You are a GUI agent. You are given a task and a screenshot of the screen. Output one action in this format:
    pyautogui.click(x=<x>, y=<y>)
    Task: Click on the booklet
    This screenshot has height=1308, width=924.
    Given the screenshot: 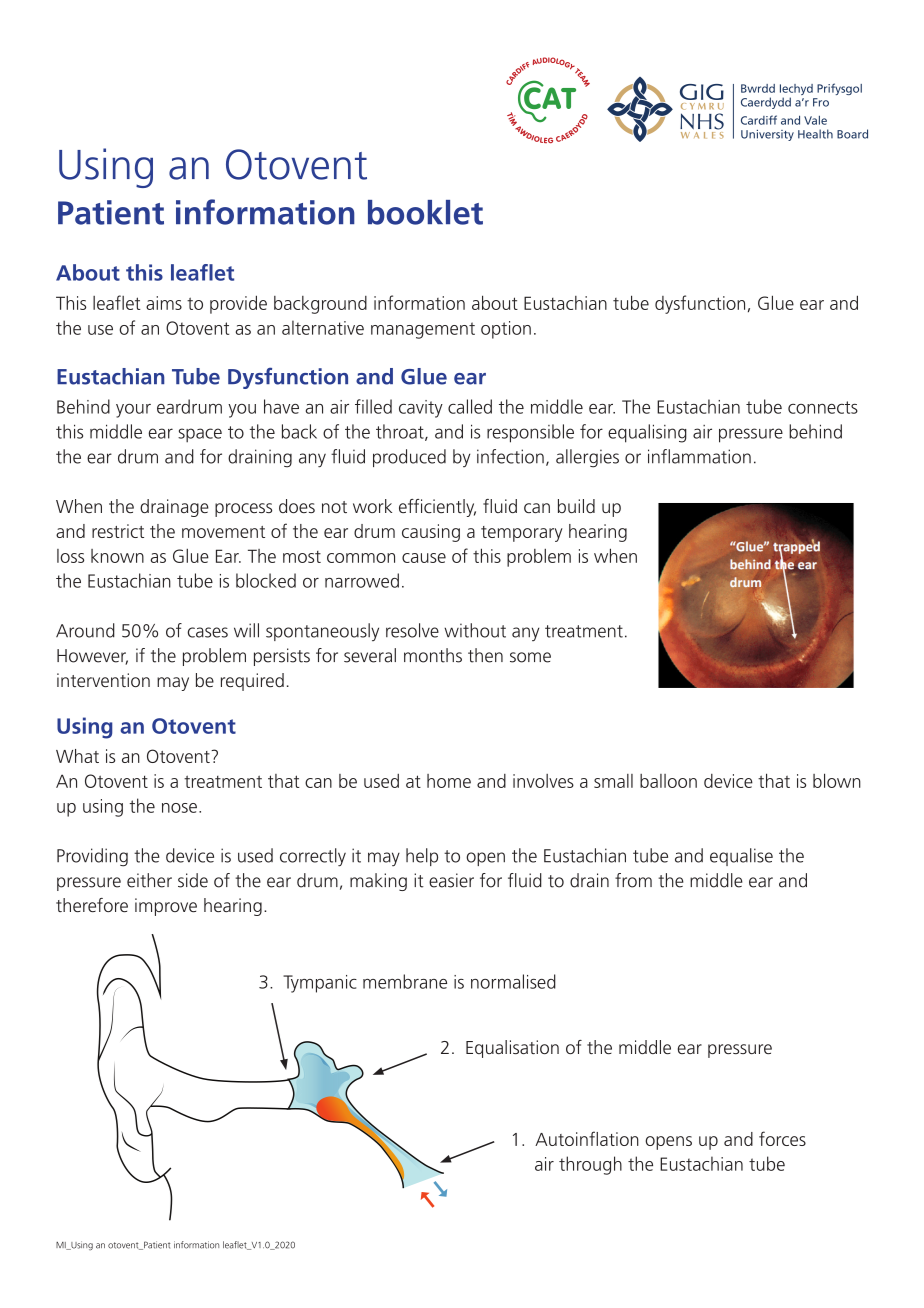 What is the action you would take?
    pyautogui.click(x=425, y=212)
